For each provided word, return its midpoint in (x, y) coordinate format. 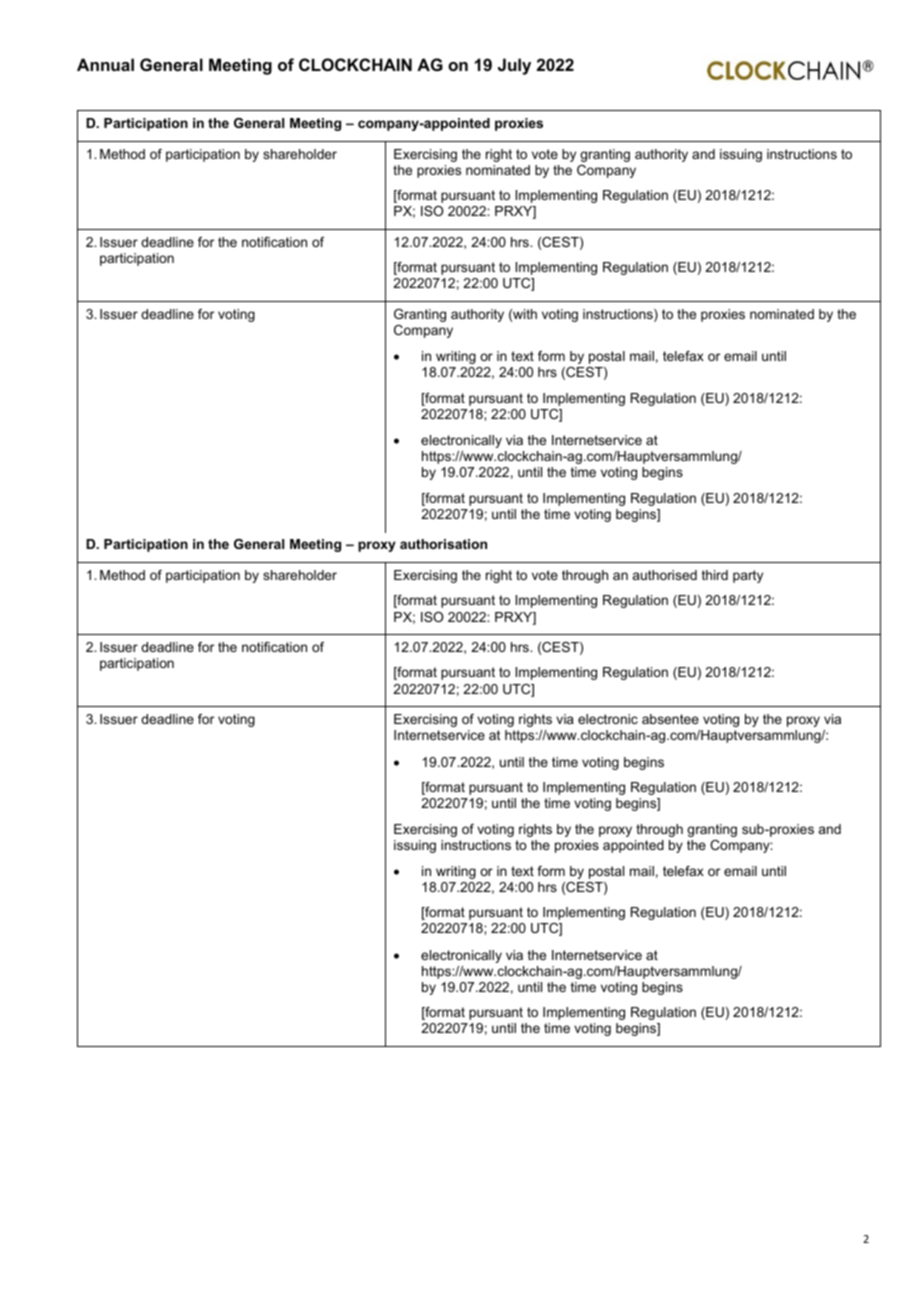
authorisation (443, 544)
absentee (670, 719)
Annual (105, 64)
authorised (665, 575)
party (748, 576)
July (514, 66)
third (715, 575)
